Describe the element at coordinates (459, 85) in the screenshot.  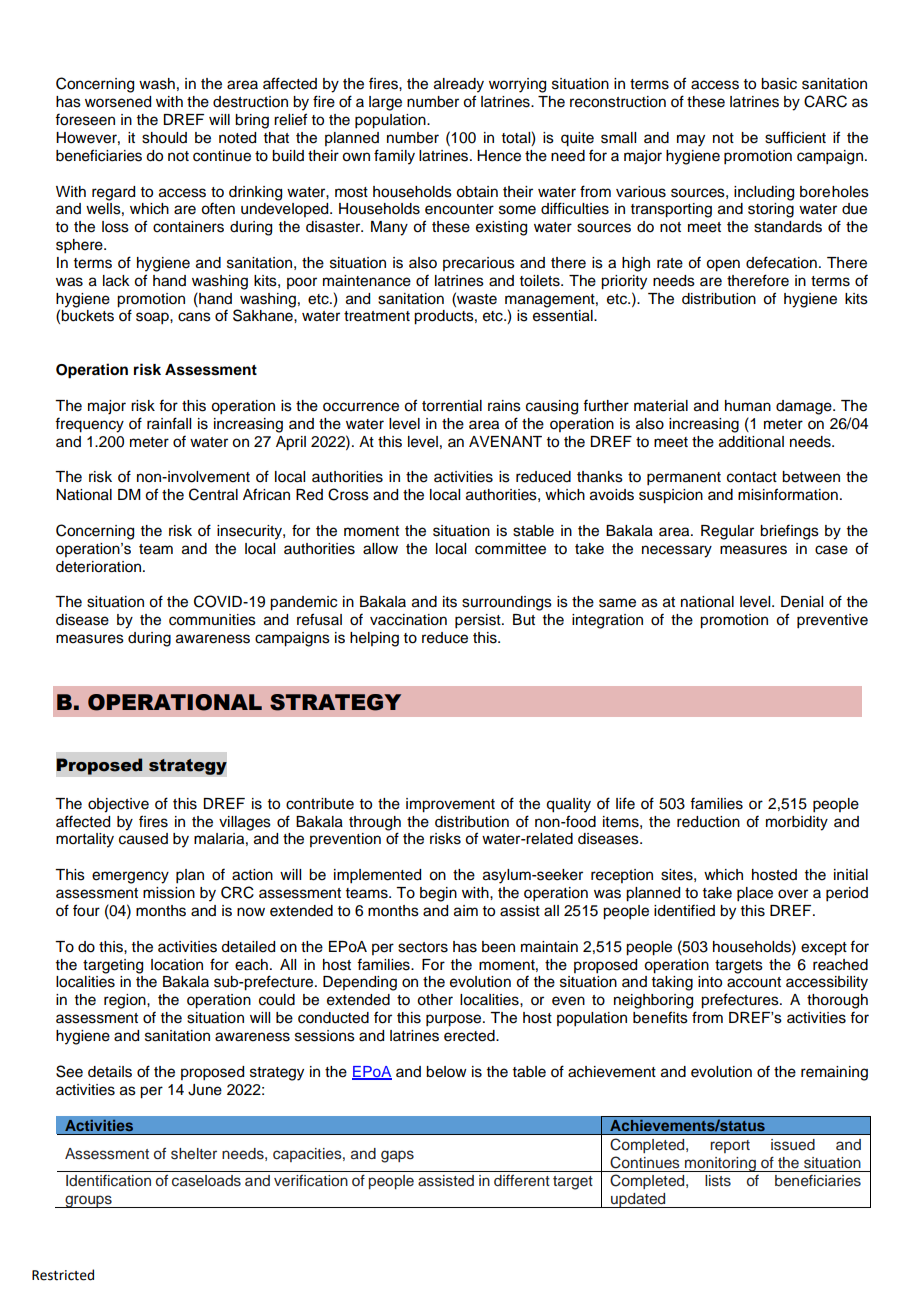
I see `already` at that location.
